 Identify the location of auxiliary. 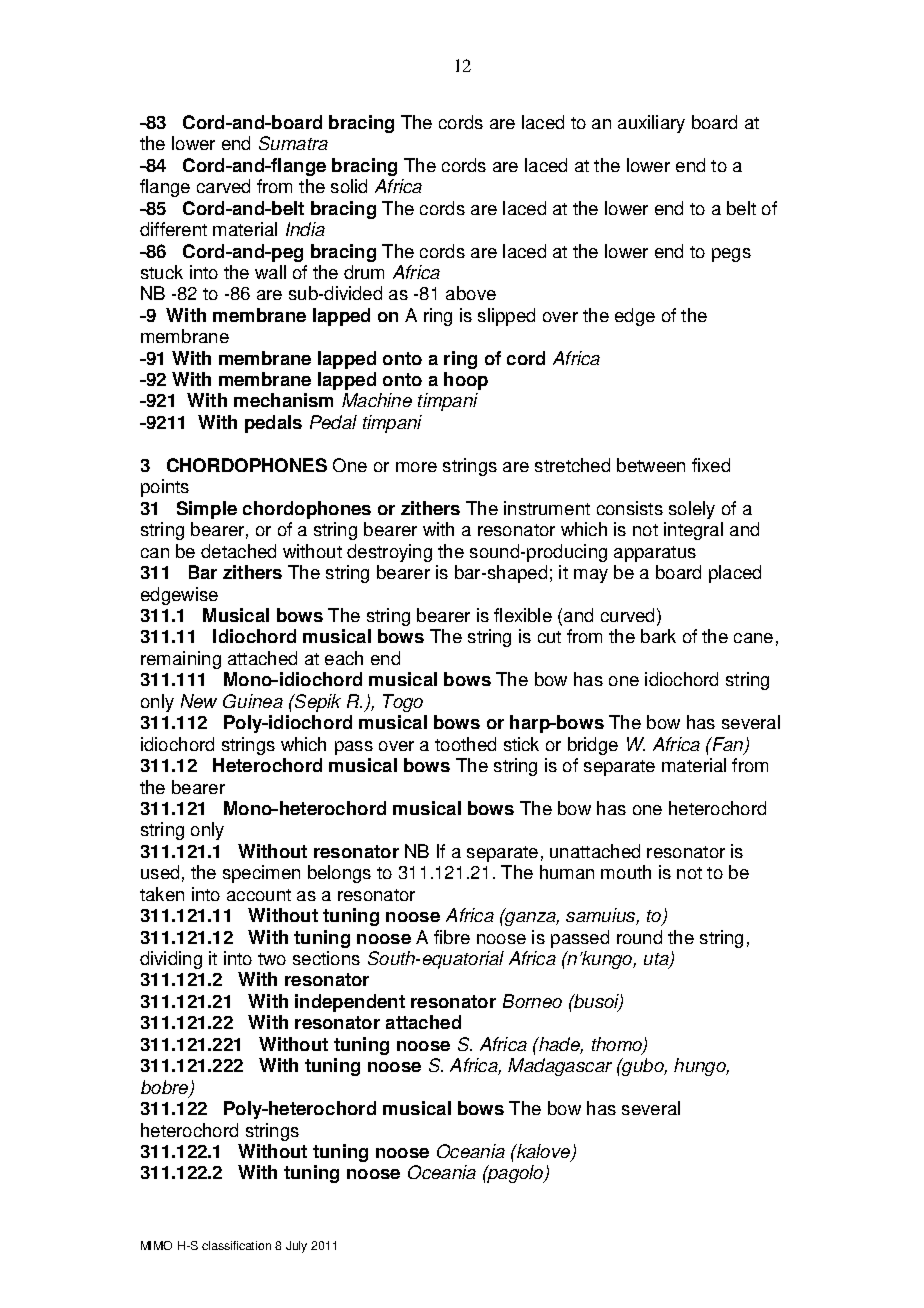
(651, 124).
